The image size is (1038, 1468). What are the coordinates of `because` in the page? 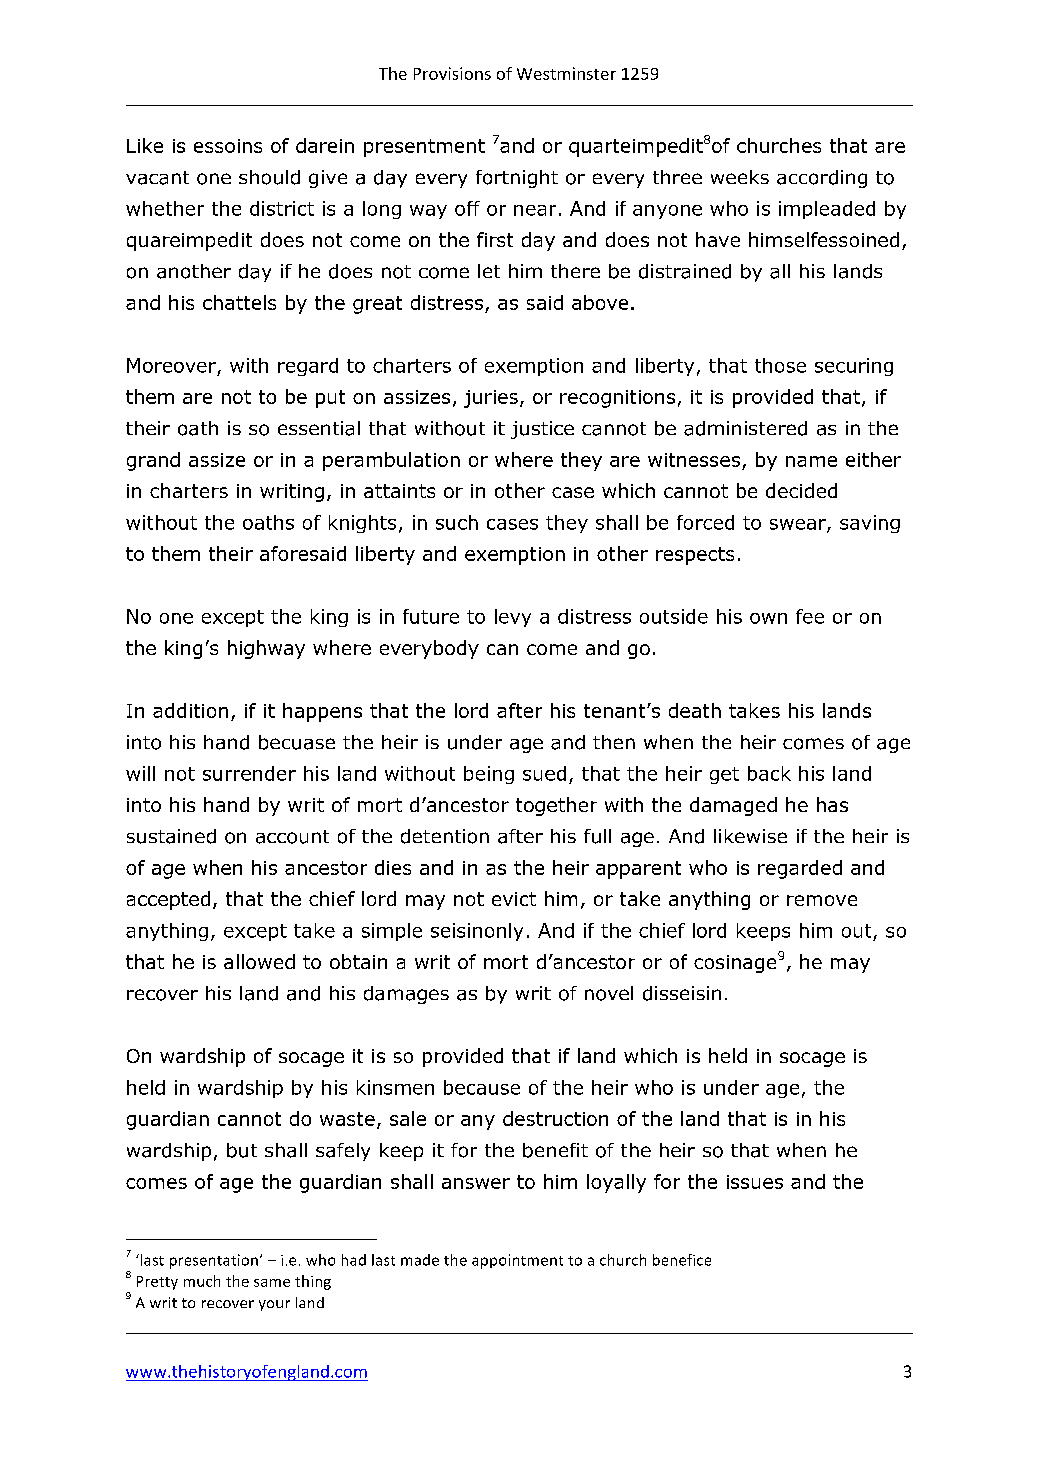 It's located at (482, 1087).
